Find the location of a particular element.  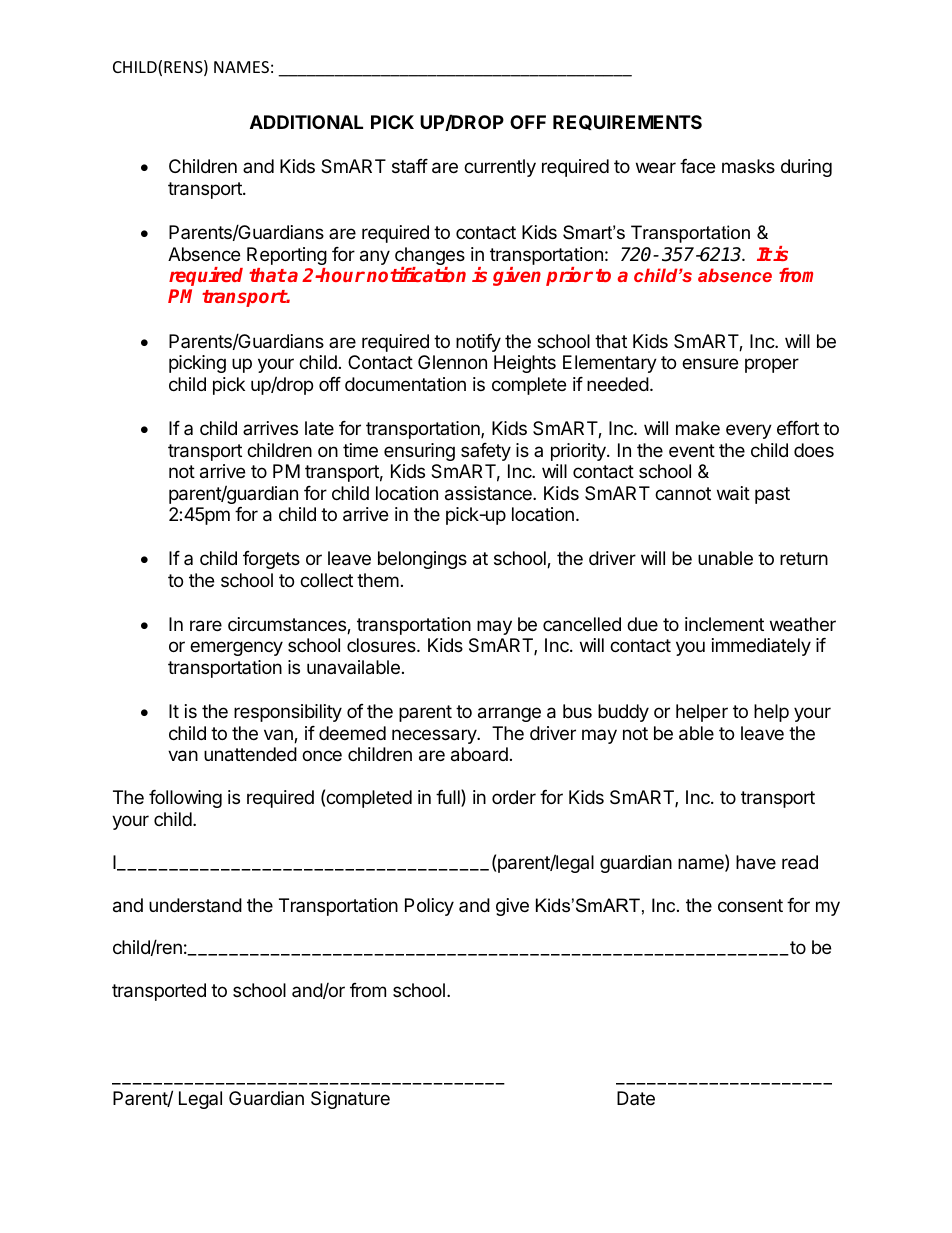

unattended is located at coordinates (250, 754).
